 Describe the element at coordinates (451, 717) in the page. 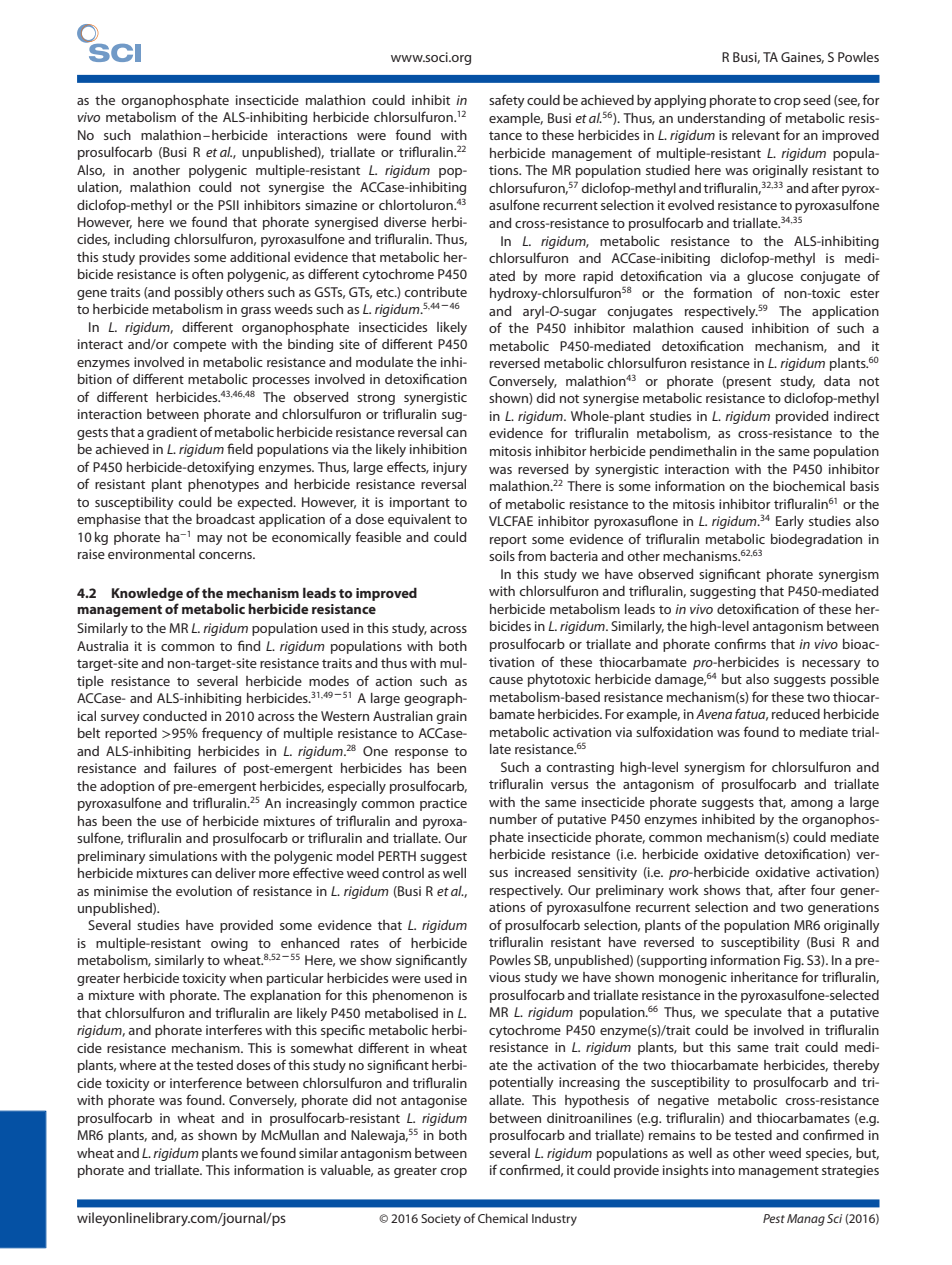

I see `grain` at that location.
